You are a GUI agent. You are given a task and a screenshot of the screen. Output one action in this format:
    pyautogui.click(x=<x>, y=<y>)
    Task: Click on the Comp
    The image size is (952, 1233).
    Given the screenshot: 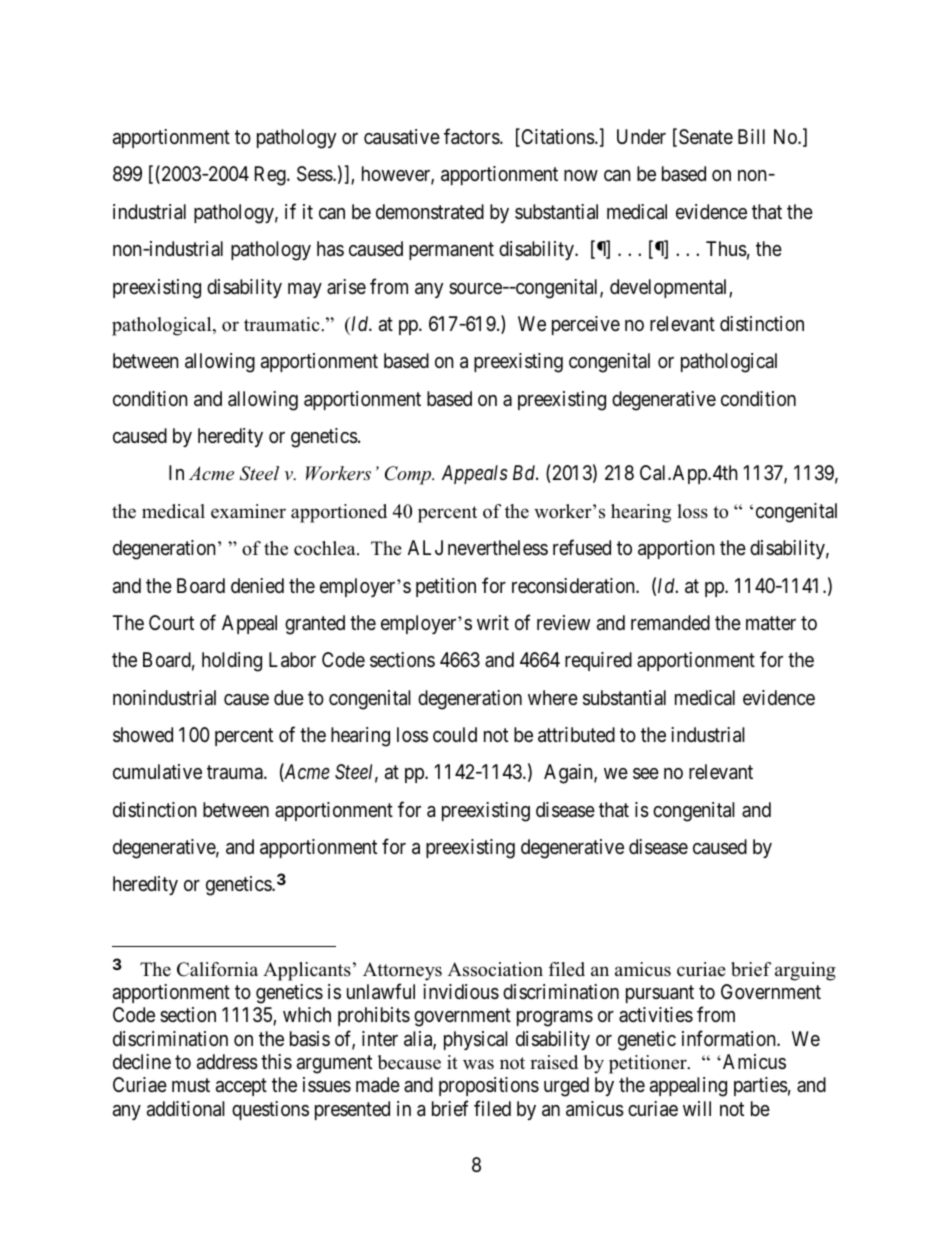 What is the action you would take?
    pyautogui.click(x=409, y=475)
